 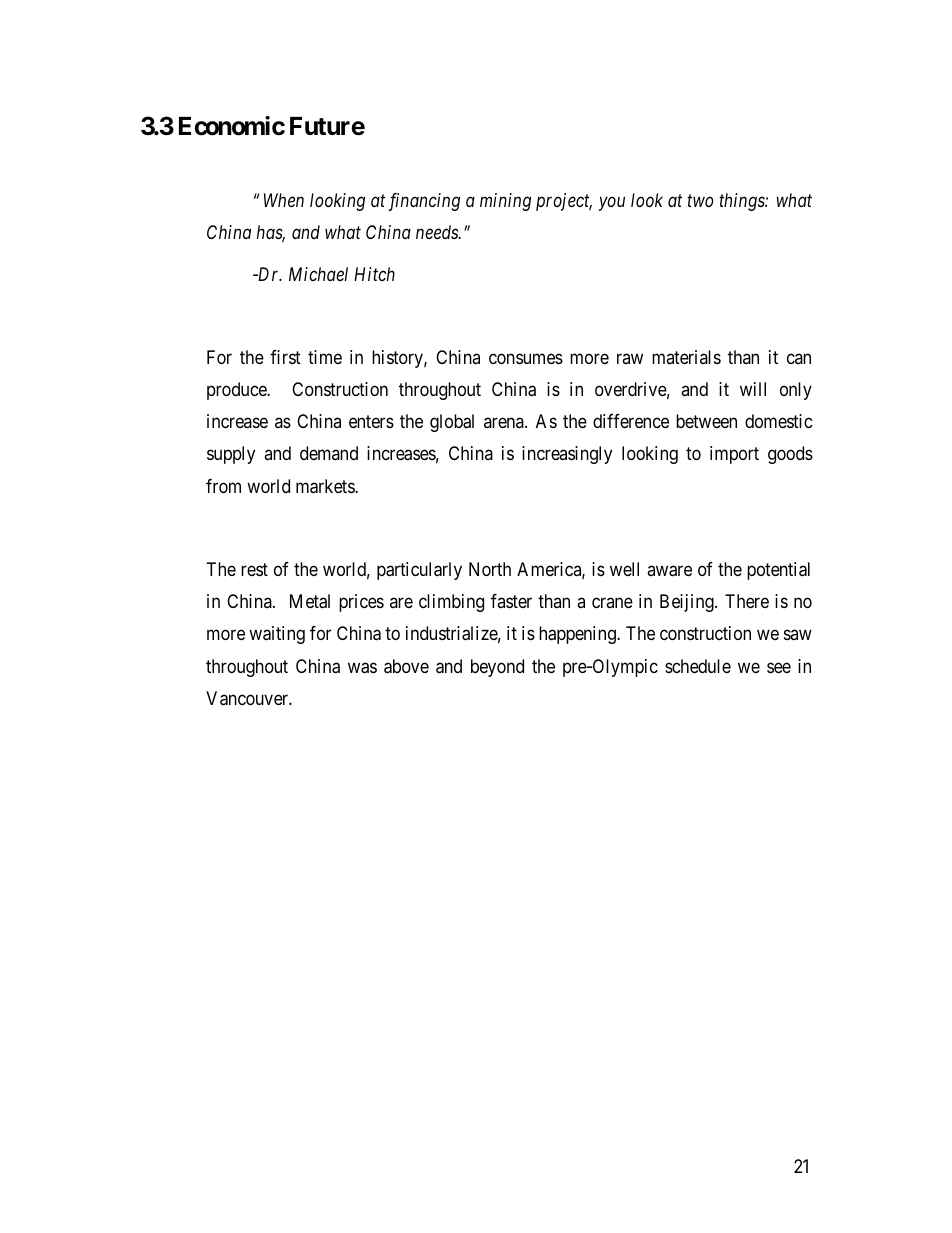 I want to click on beyond, so click(x=497, y=668).
